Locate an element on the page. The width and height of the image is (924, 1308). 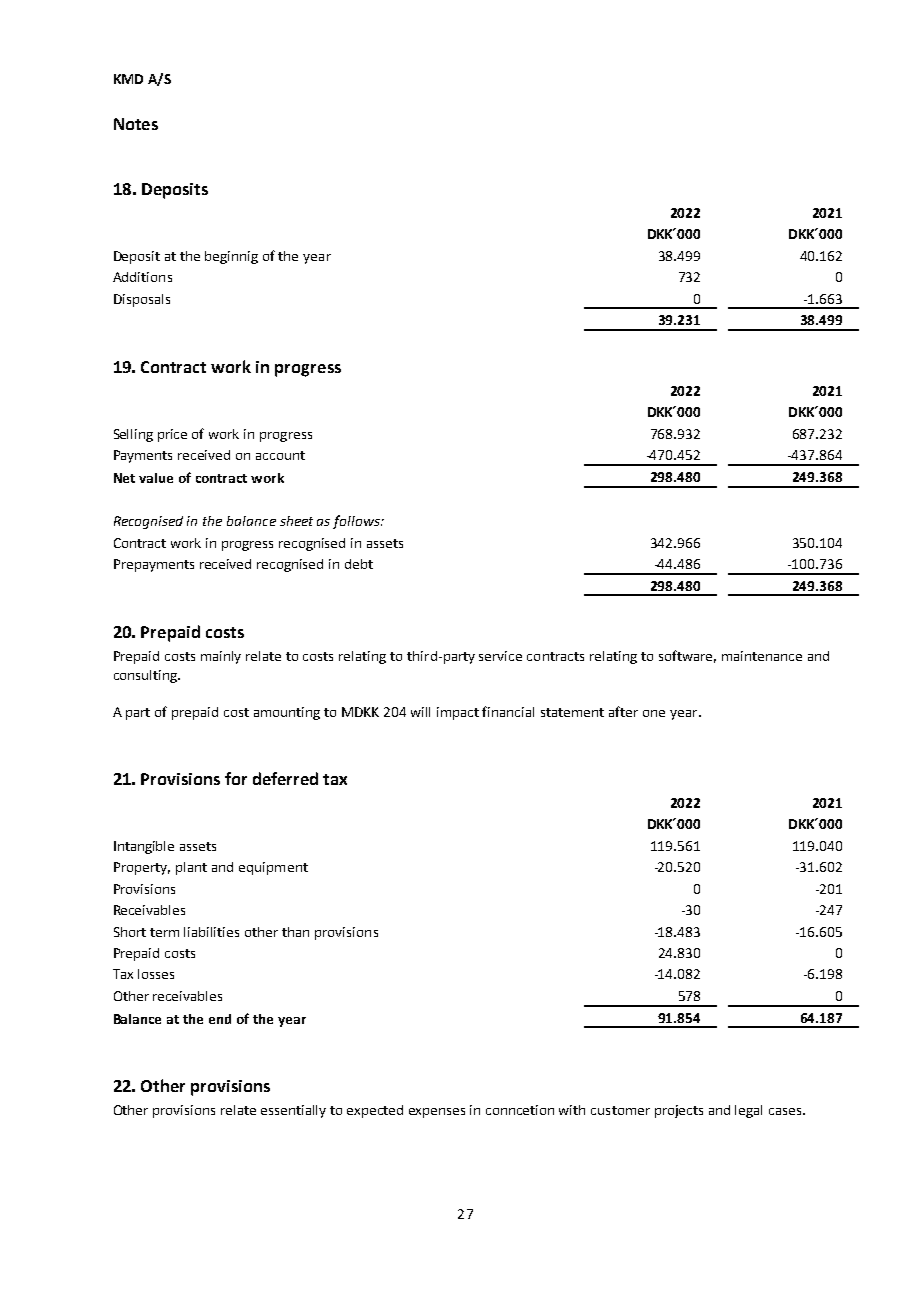
maintenance is located at coordinates (762, 656).
